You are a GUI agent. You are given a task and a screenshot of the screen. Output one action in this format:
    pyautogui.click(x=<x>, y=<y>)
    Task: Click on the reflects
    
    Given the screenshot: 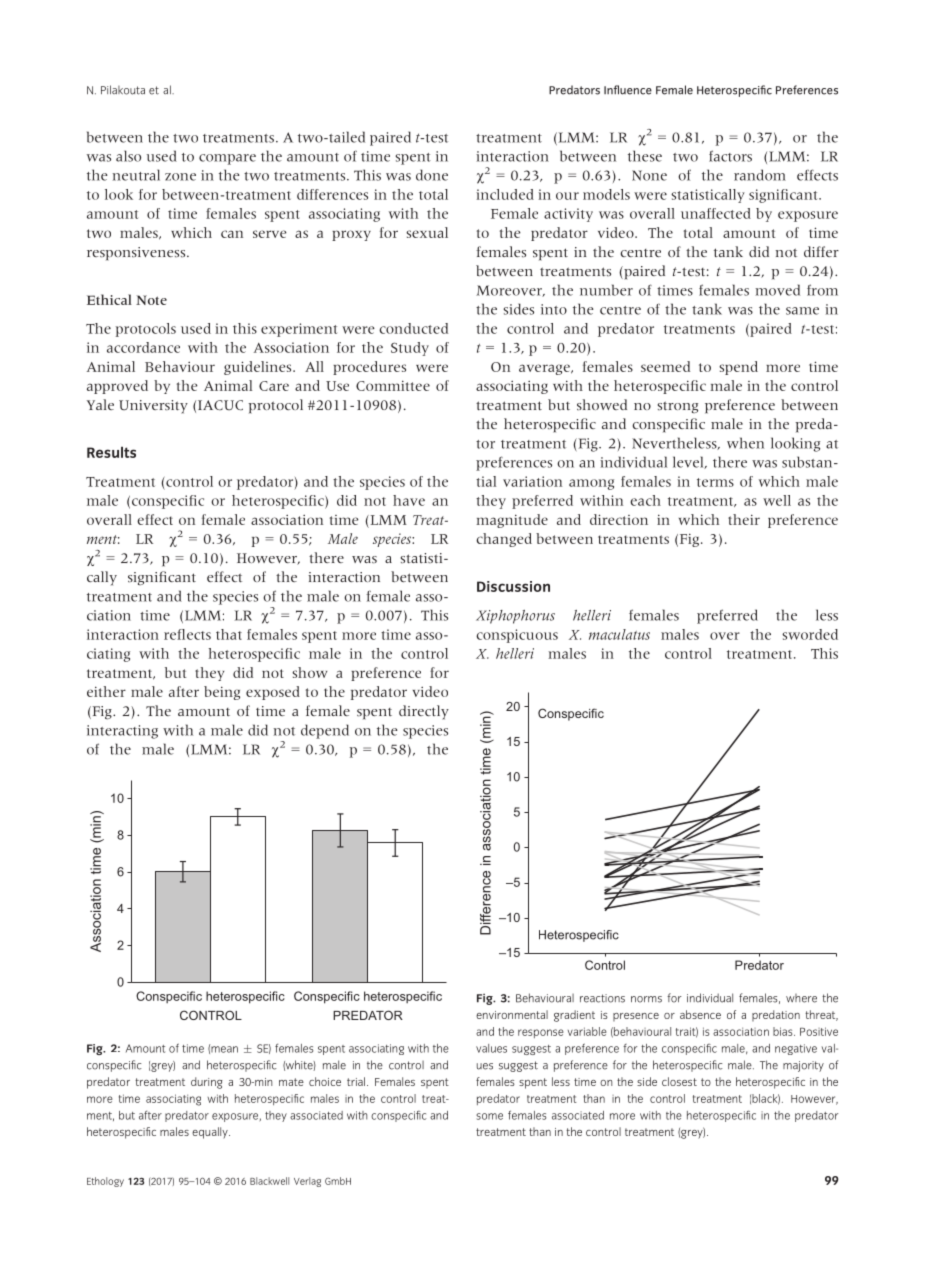 What is the action you would take?
    pyautogui.click(x=187, y=634)
